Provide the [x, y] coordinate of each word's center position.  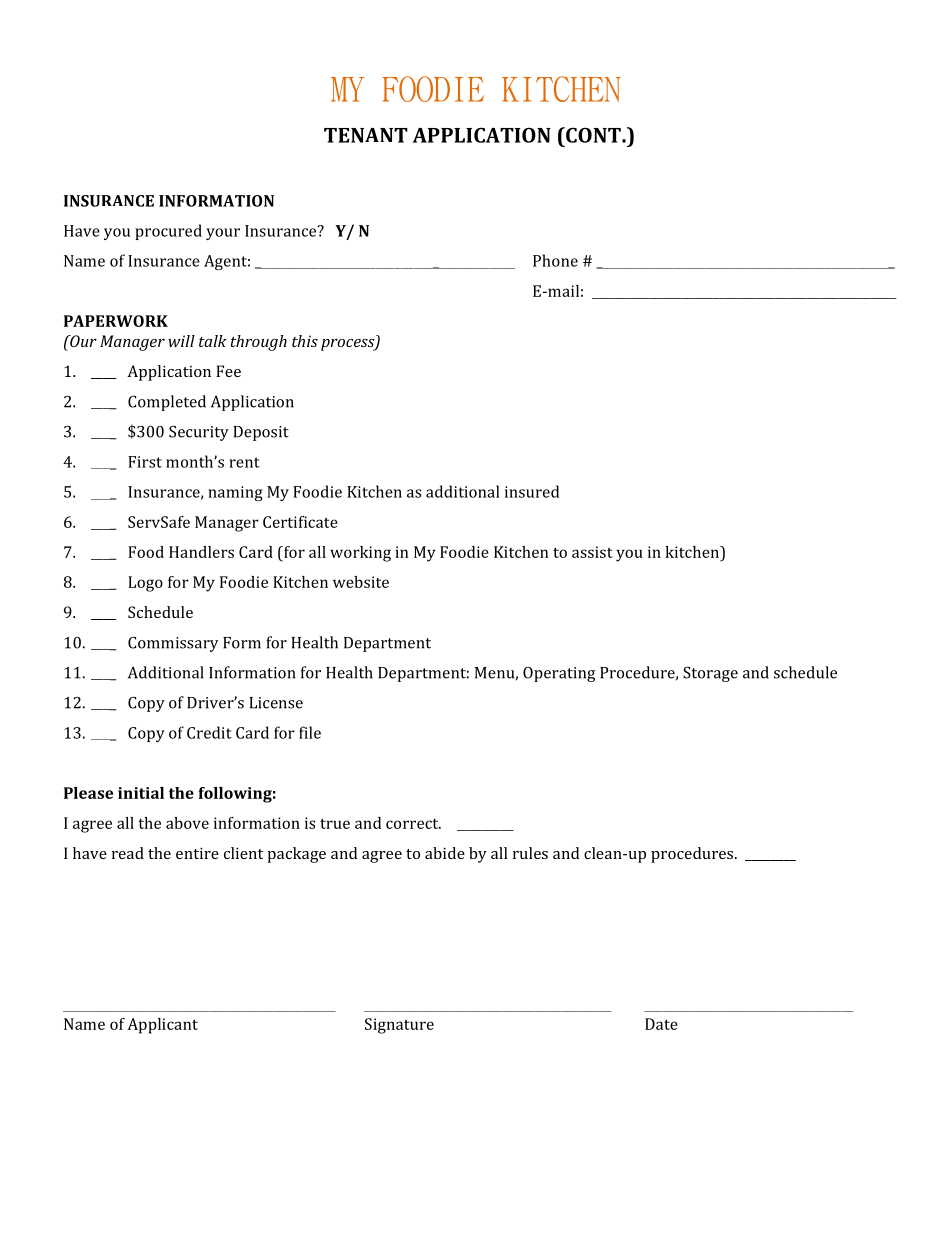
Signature [399, 1026]
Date [661, 1024]
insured [532, 491]
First [145, 462]
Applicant [162, 1026]
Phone [555, 260]
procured [168, 232]
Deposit [261, 433]
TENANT [366, 135]
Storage [710, 674]
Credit [209, 732]
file [310, 732]
